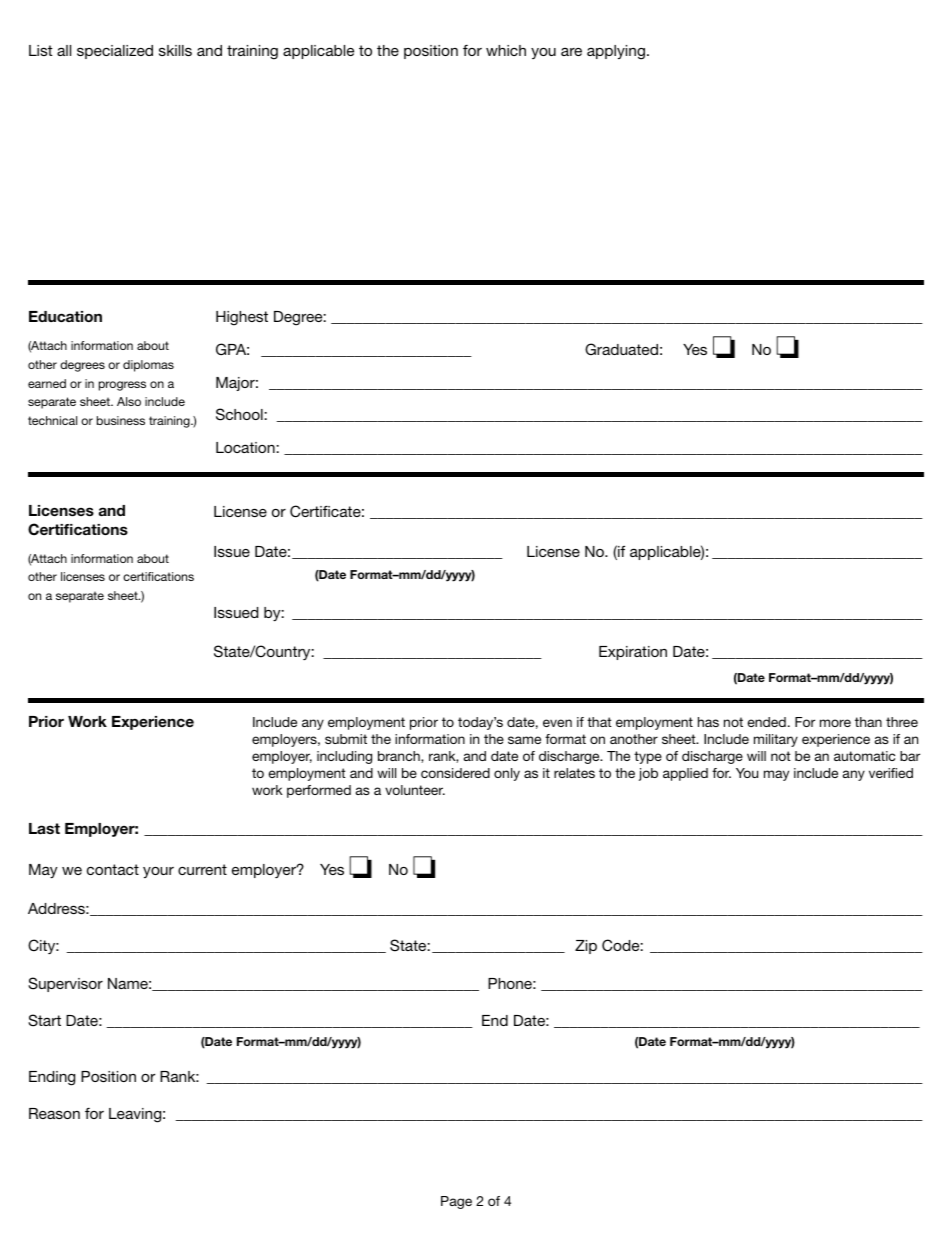 The height and width of the screenshot is (1233, 952). Describe the element at coordinates (158, 872) in the screenshot. I see `your` at that location.
